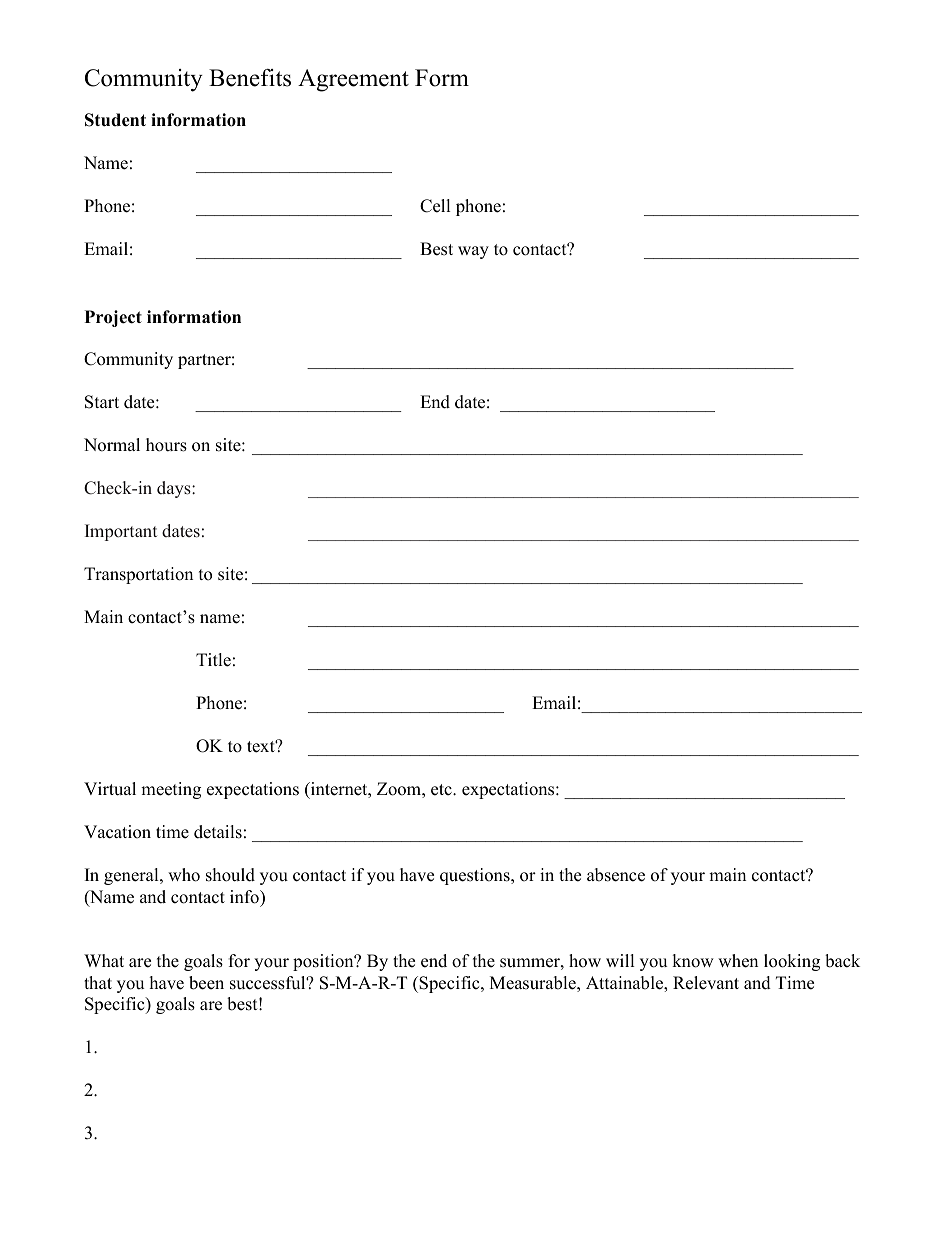 This page has height=1233, width=952. What do you see at coordinates (175, 489) in the page?
I see `days` at bounding box center [175, 489].
